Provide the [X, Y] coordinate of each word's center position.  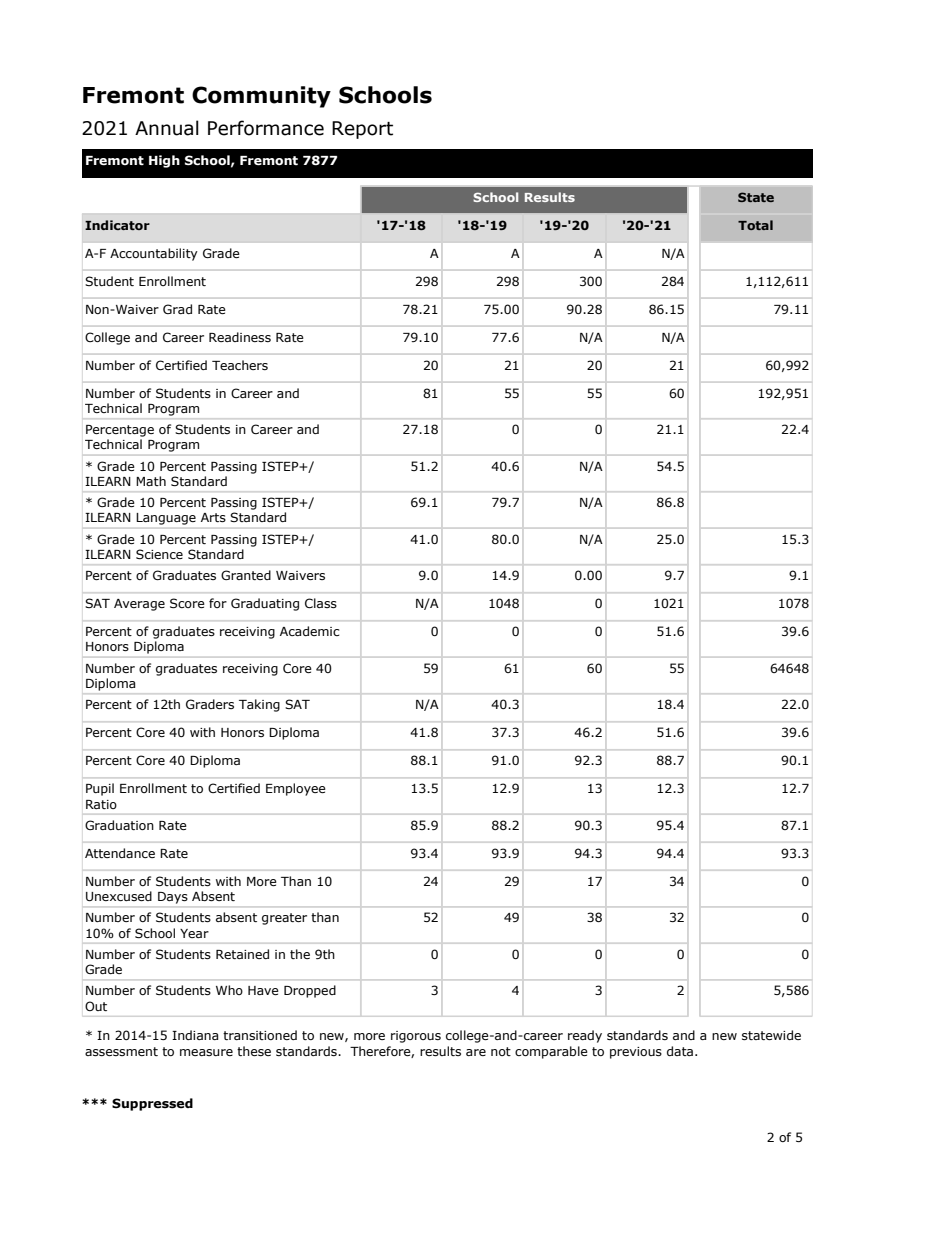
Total [755, 225]
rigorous [416, 1037]
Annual [167, 128]
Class [321, 603]
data [680, 1051]
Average [139, 605]
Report [362, 130]
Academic [309, 631]
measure [206, 1052]
